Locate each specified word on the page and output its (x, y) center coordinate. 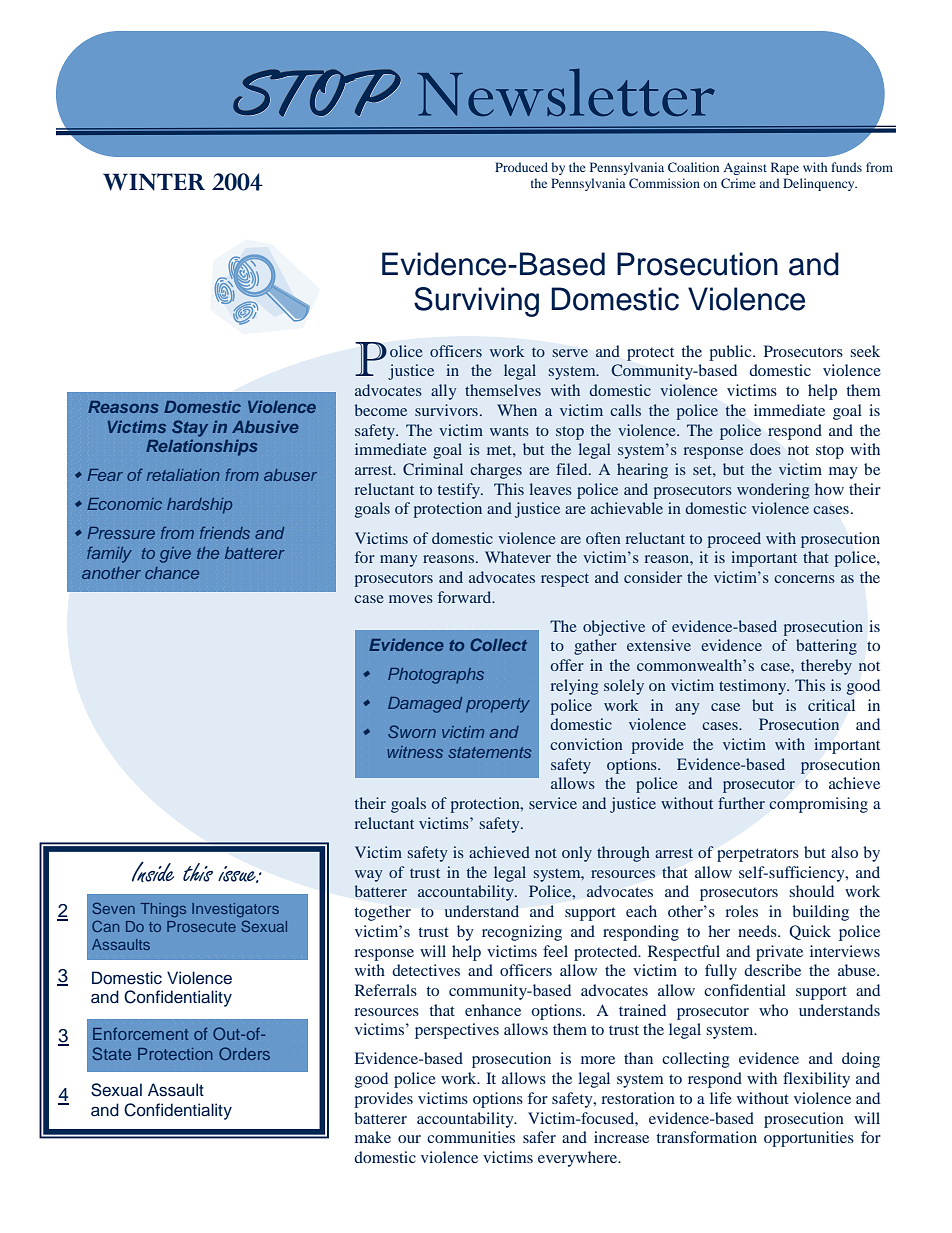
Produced (521, 167)
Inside (153, 871)
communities (471, 1137)
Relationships (202, 447)
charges (496, 471)
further (741, 803)
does (765, 449)
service (553, 803)
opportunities (809, 1139)
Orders (244, 1053)
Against (745, 168)
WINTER (154, 182)
